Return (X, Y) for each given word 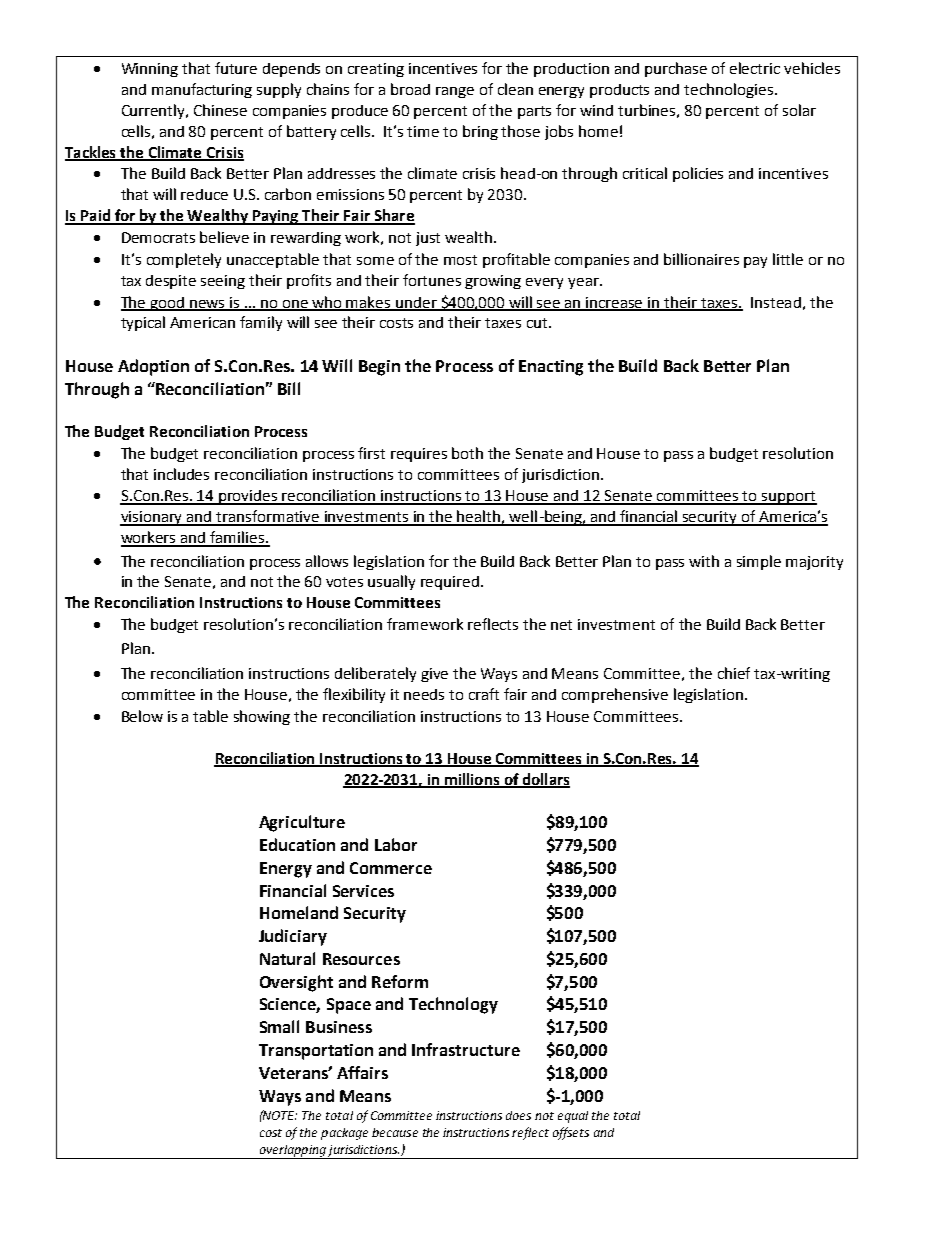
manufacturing (202, 90)
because (395, 1132)
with (704, 561)
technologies (730, 90)
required (451, 583)
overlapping (292, 1152)
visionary (152, 518)
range (455, 92)
